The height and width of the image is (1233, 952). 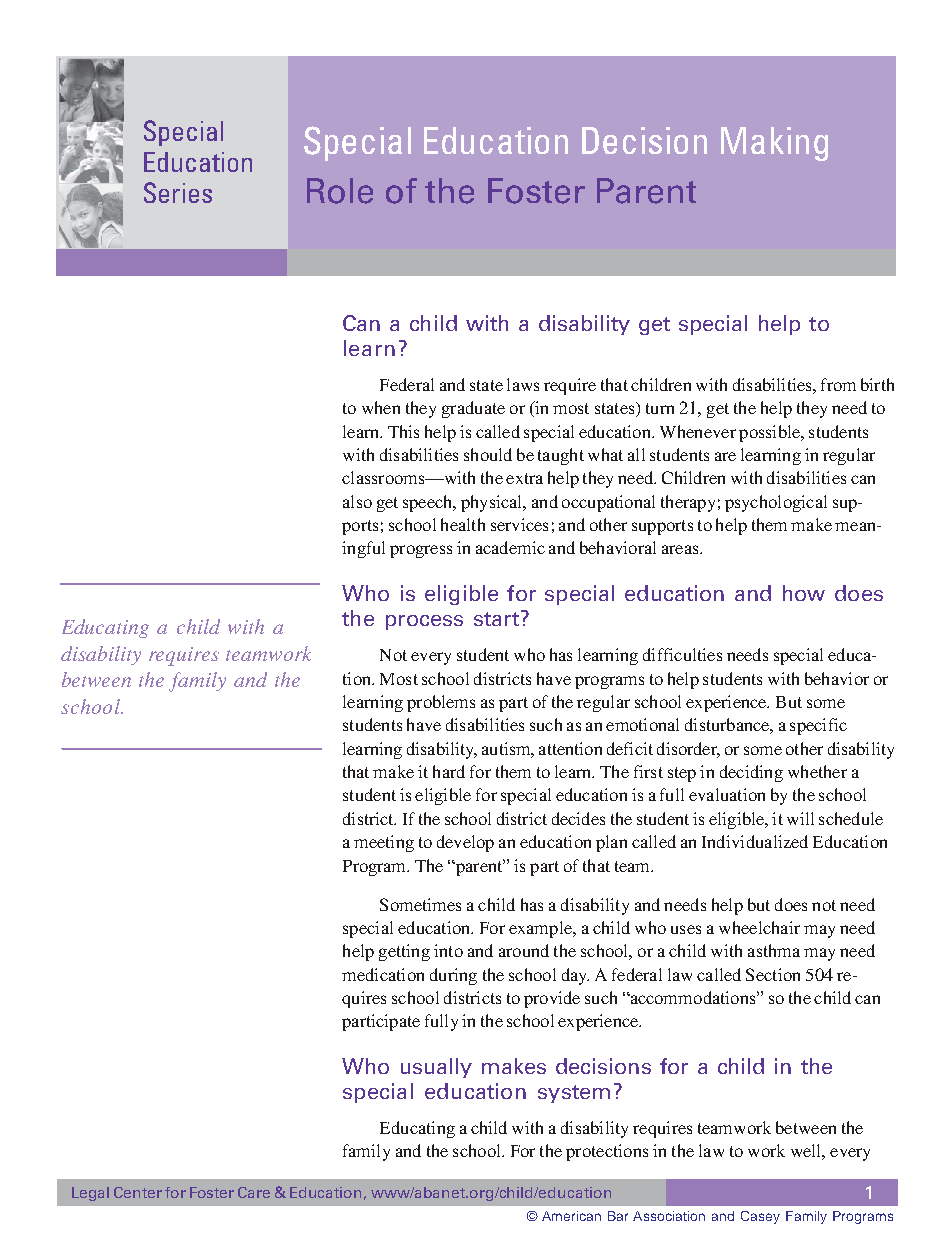 What do you see at coordinates (760, 1217) in the image?
I see `Casey` at bounding box center [760, 1217].
